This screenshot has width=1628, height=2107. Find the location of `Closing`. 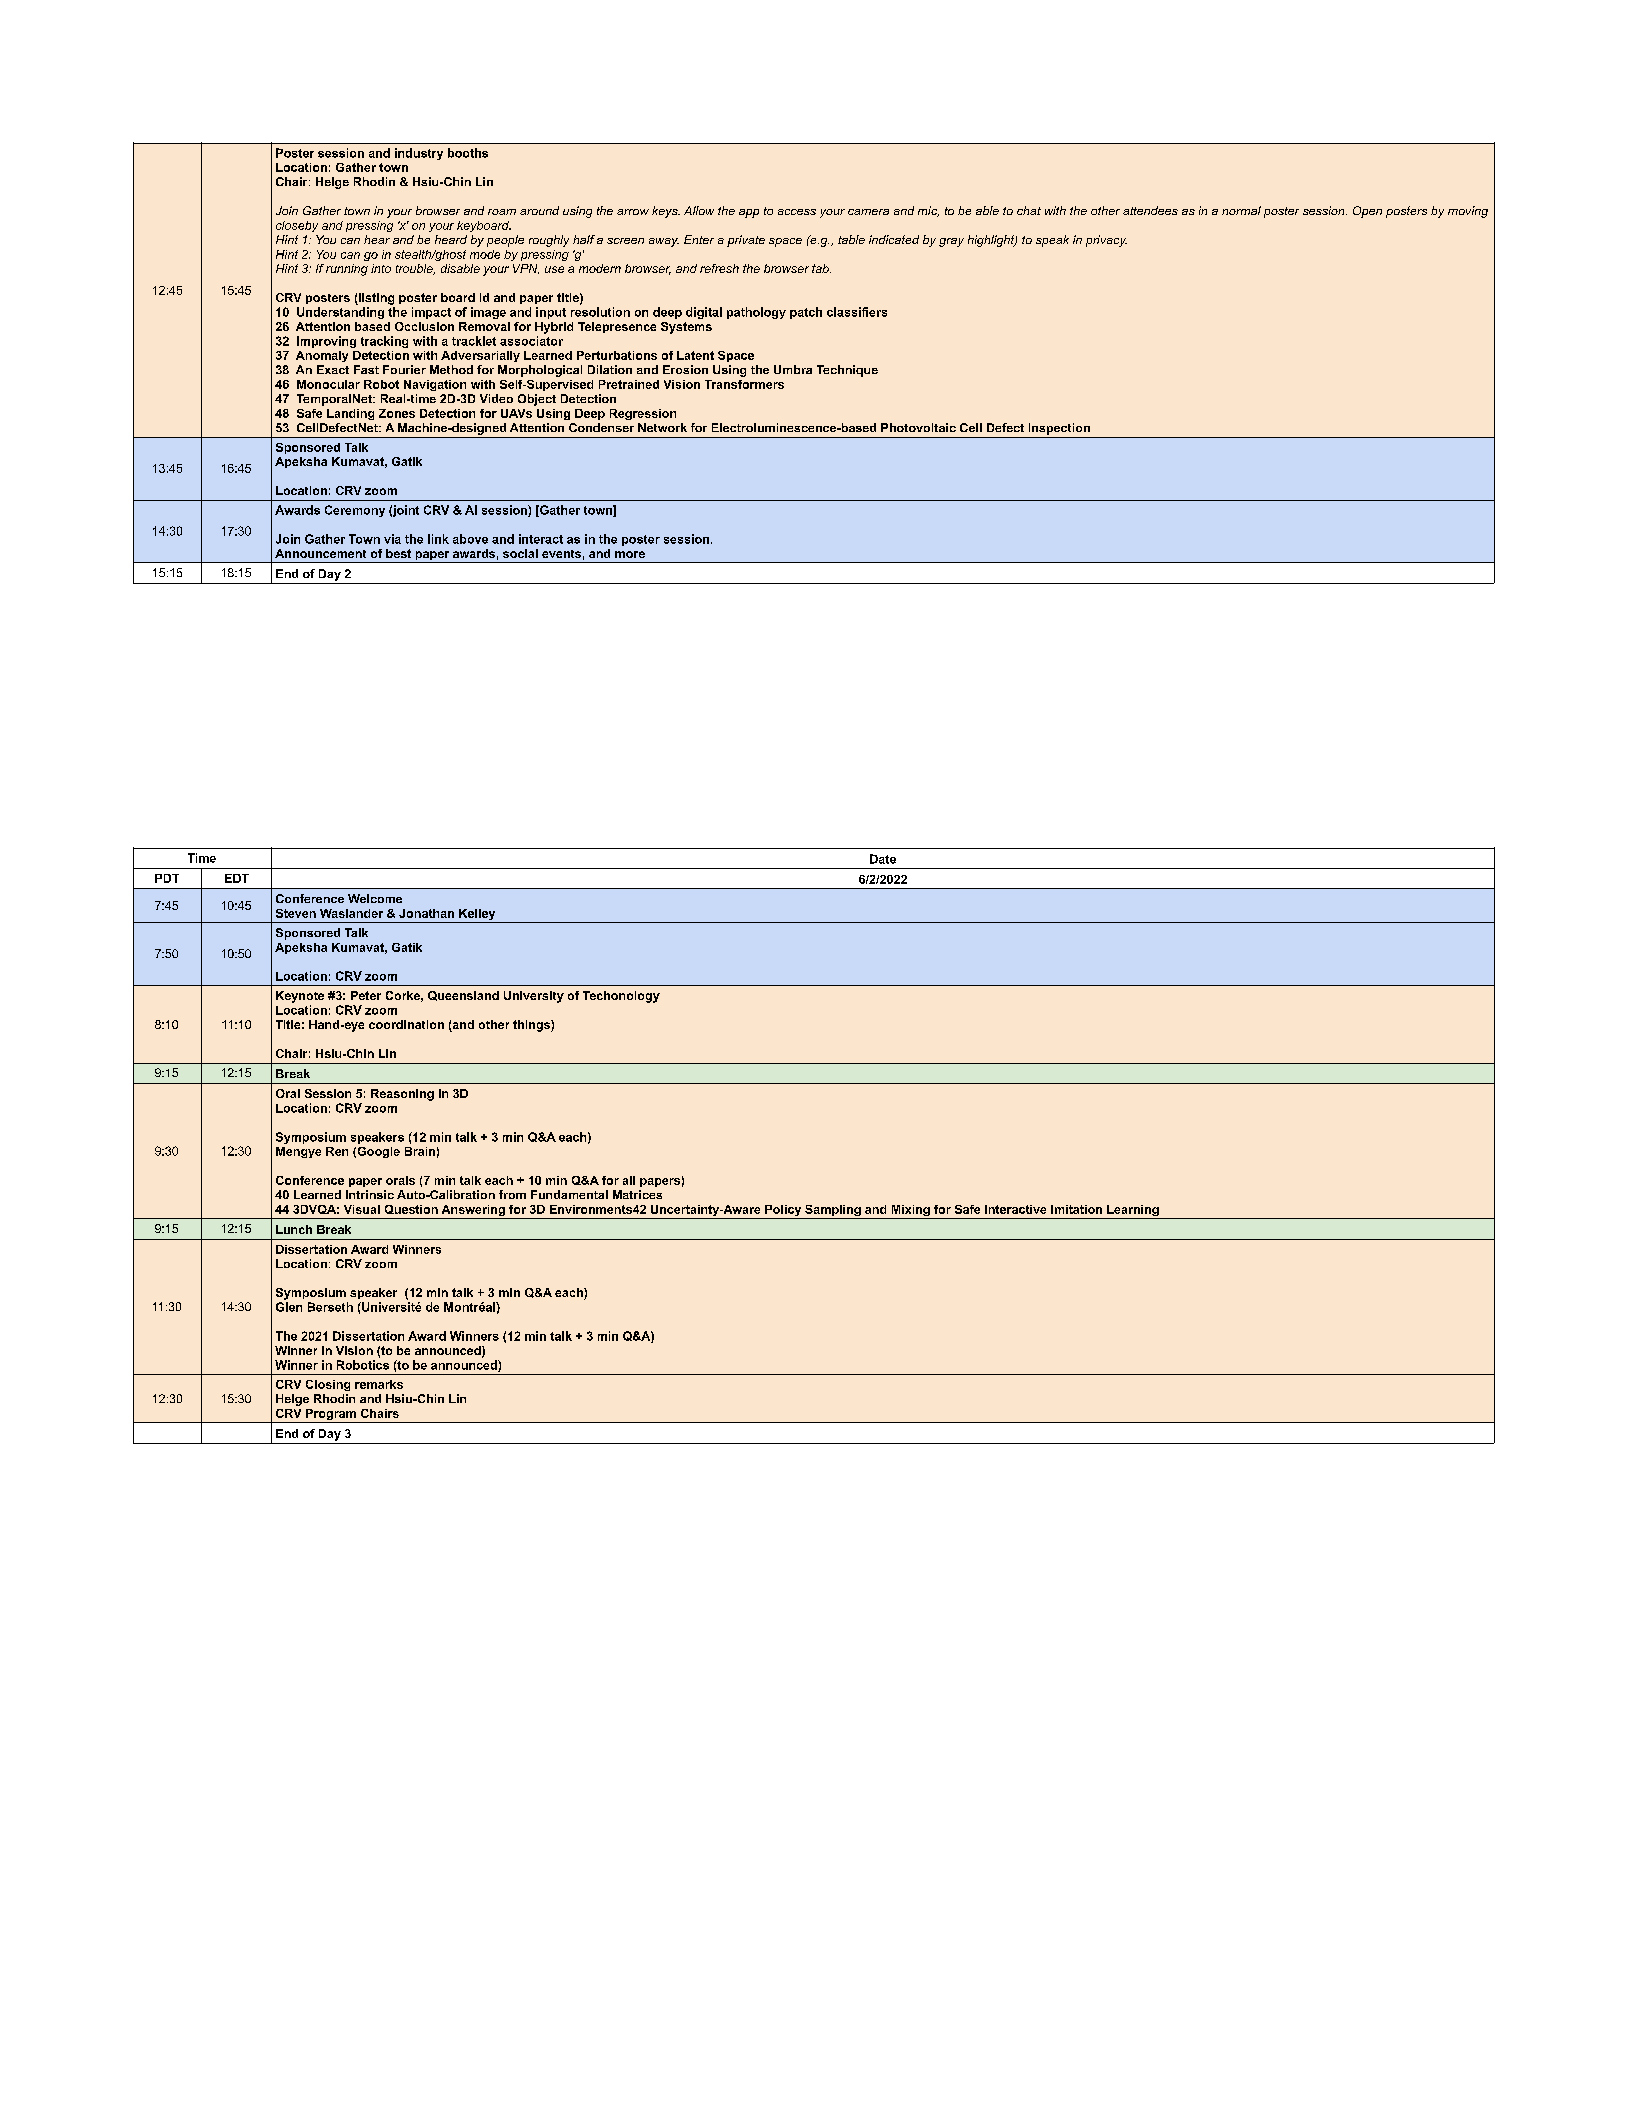

Closing is located at coordinates (328, 1385).
